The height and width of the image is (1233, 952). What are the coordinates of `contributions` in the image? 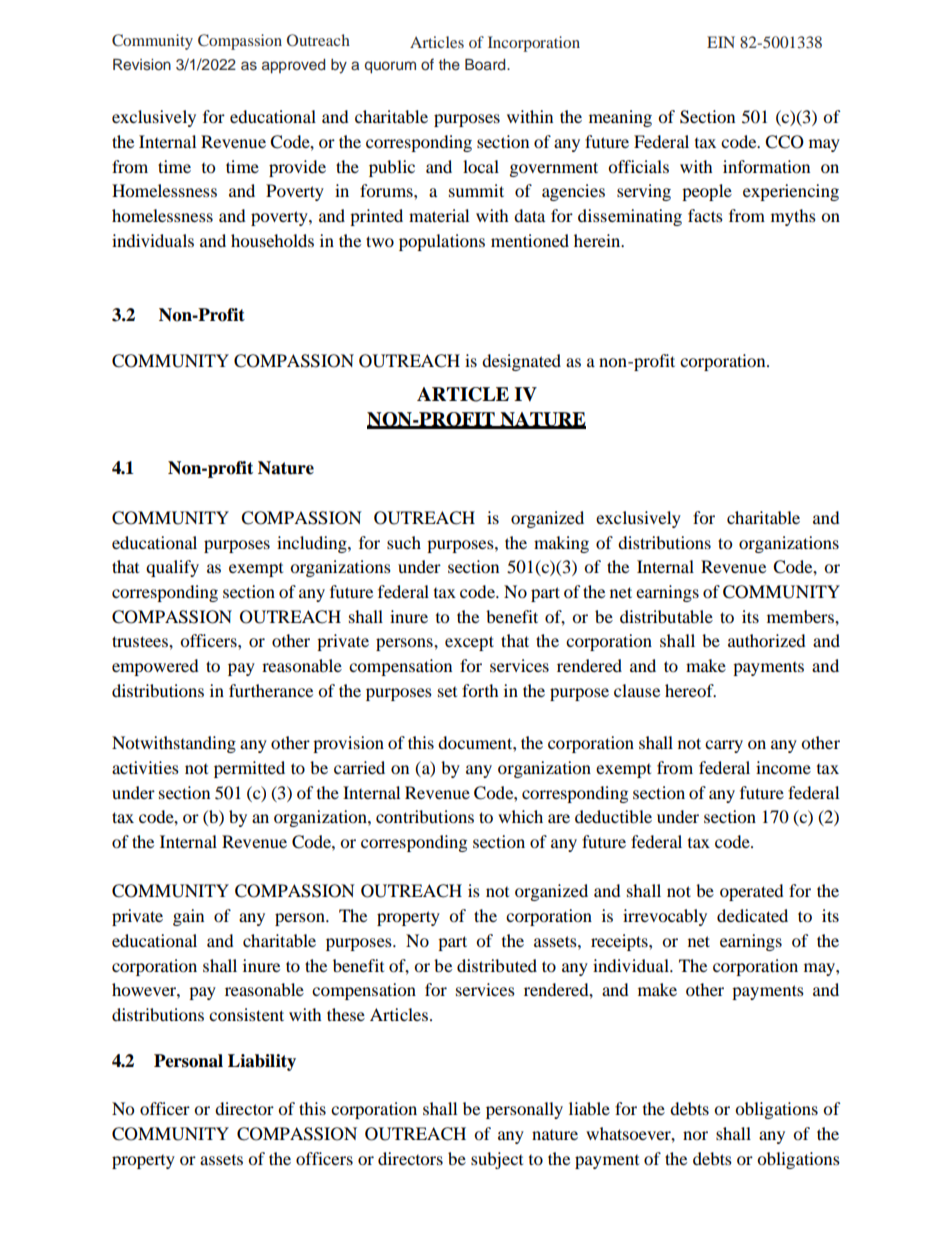 It's located at (425, 816).
